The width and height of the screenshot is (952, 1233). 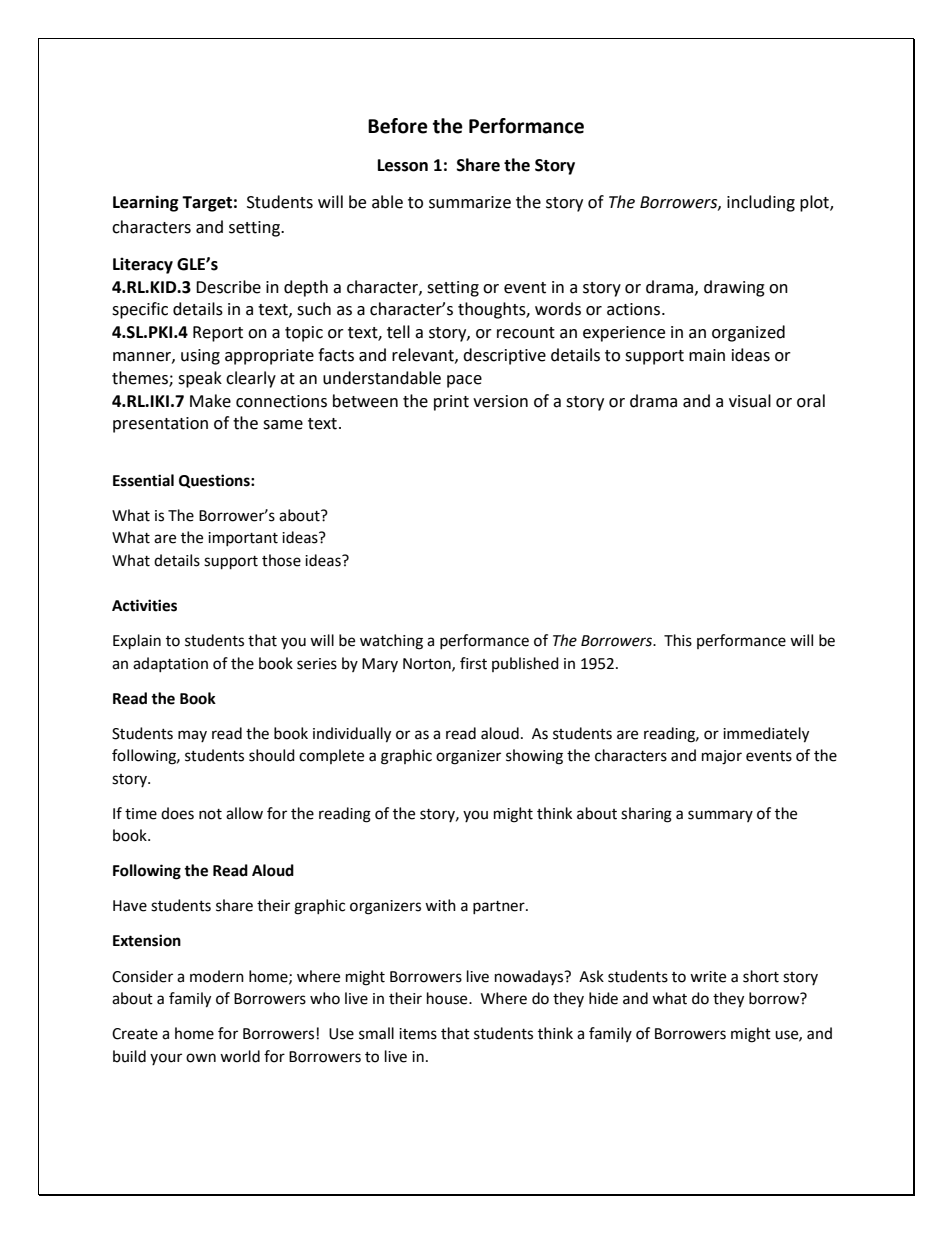 What do you see at coordinates (470, 202) in the screenshot?
I see `summarize` at bounding box center [470, 202].
